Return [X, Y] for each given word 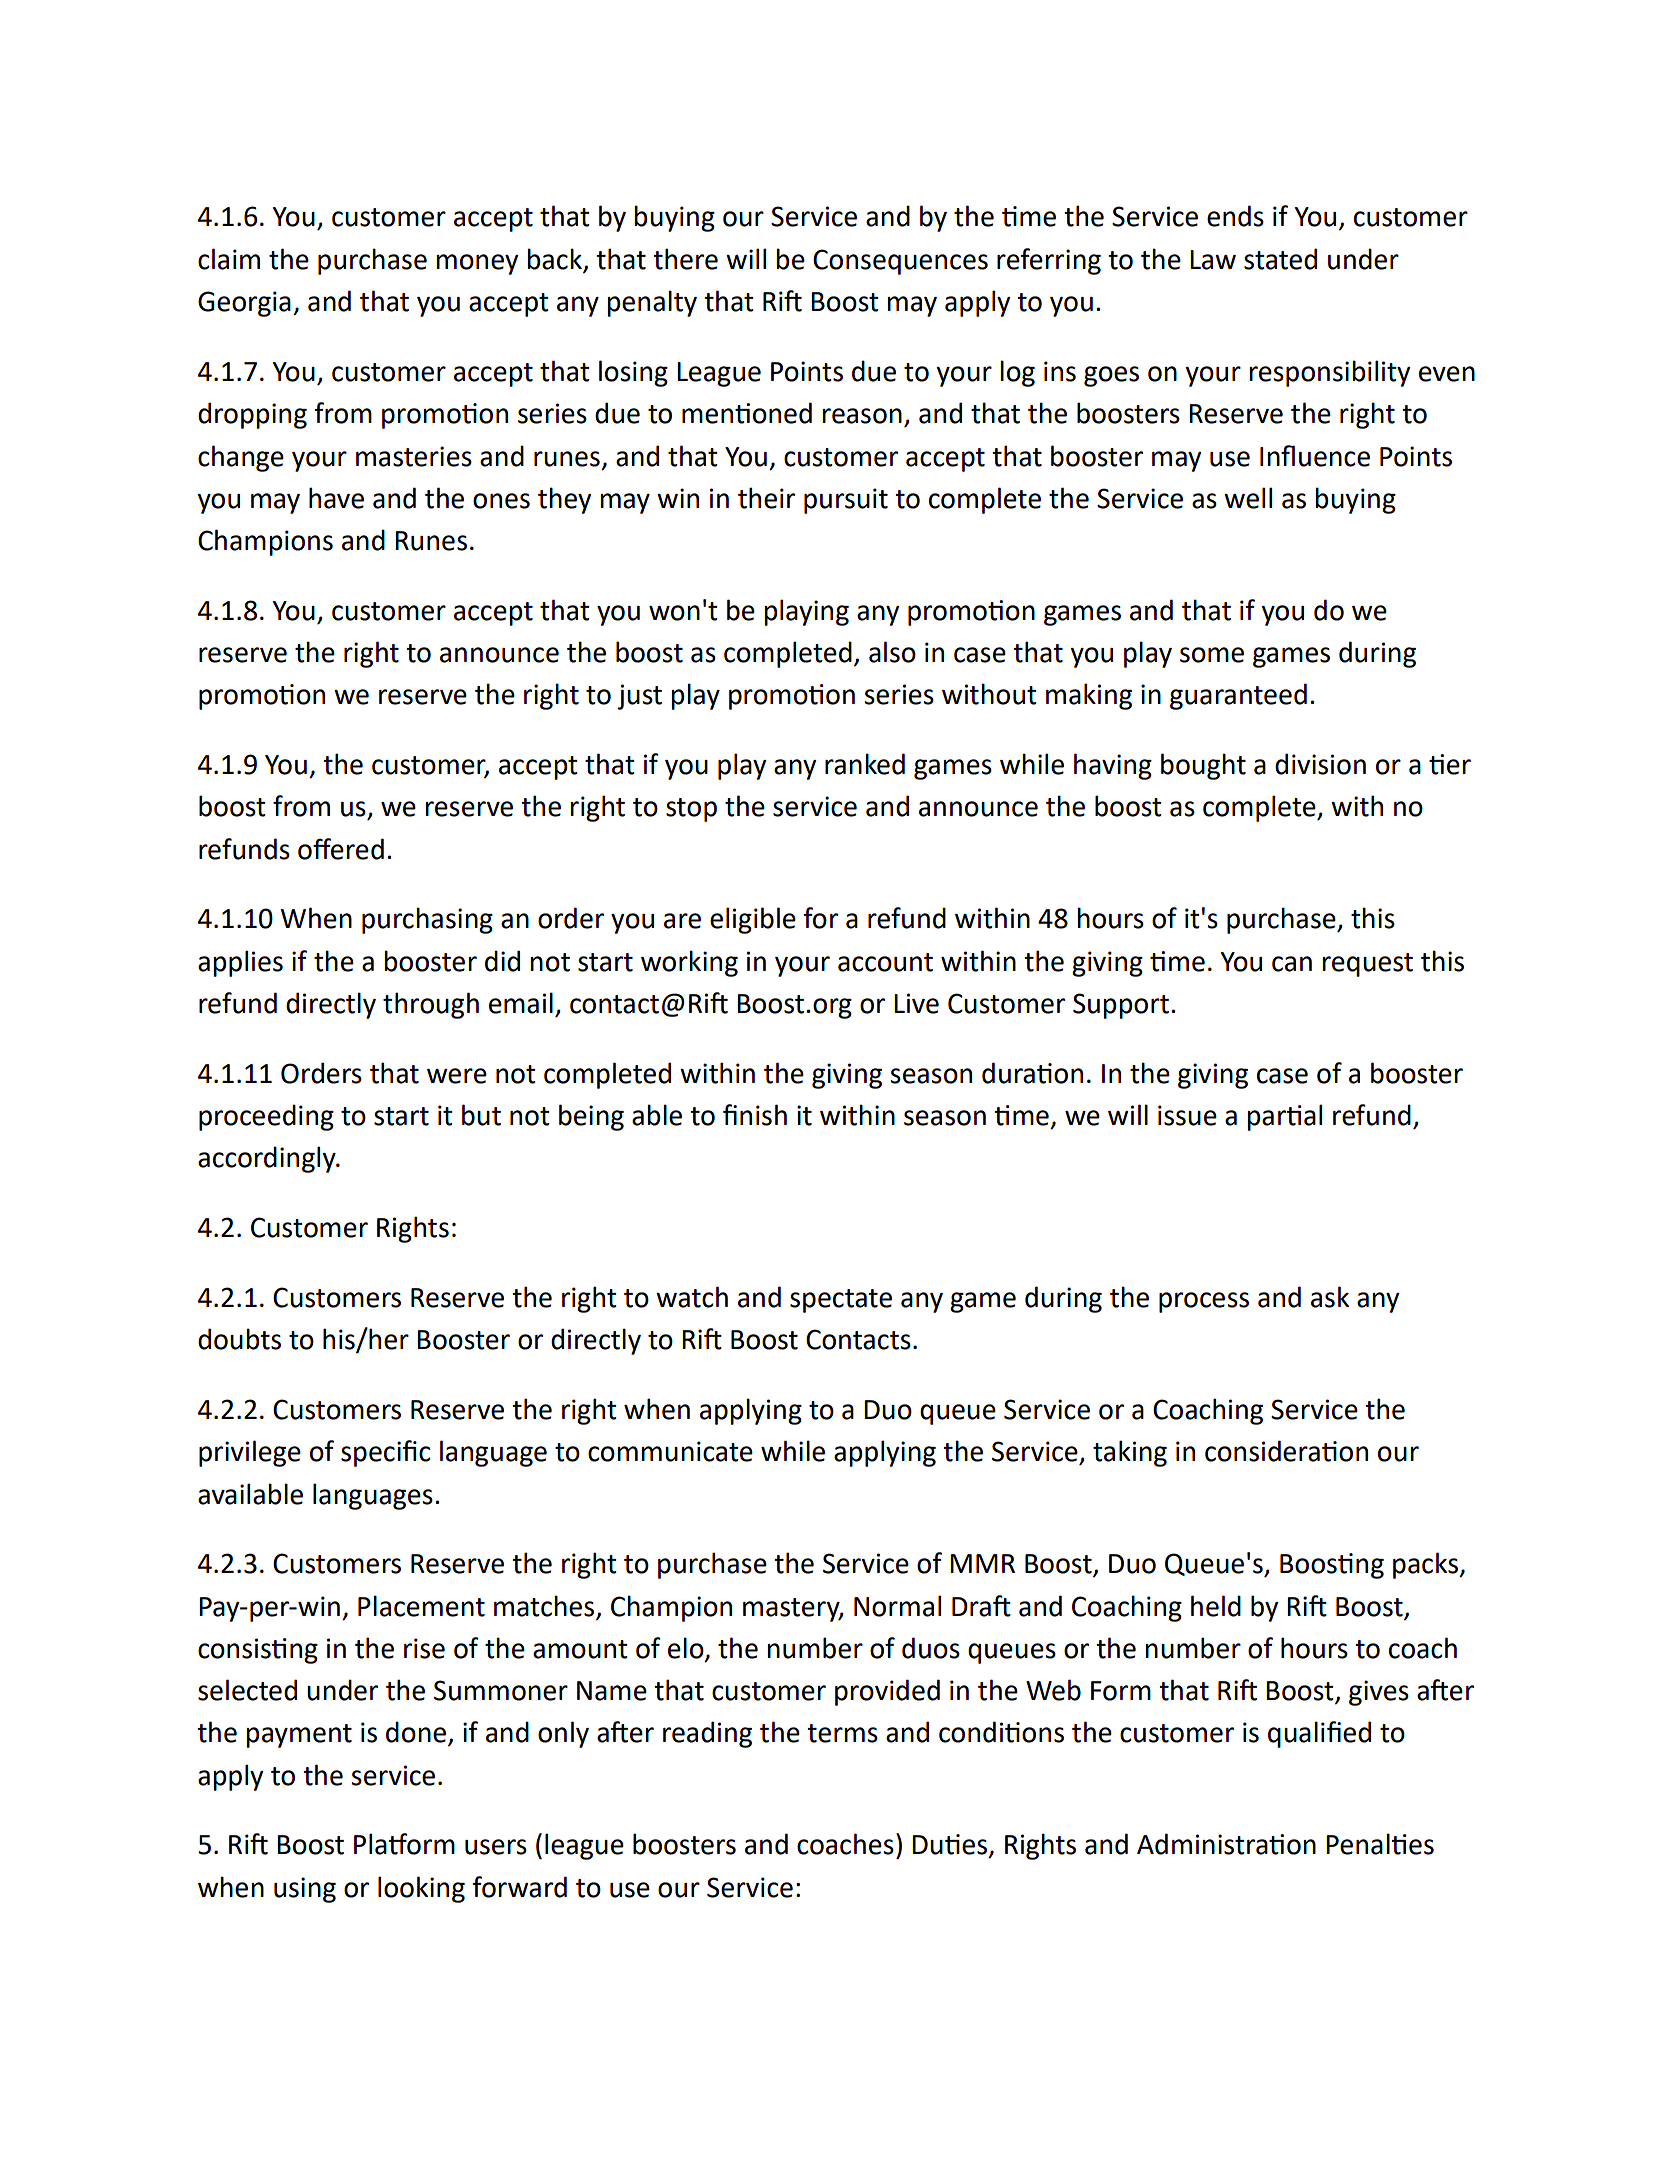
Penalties [1380, 1844]
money [477, 264]
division [1320, 764]
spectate [841, 1301]
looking [421, 1889]
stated [1280, 259]
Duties [951, 1845]
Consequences [900, 262]
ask [1330, 1297]
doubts [239, 1339]
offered [341, 849]
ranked [865, 764]
